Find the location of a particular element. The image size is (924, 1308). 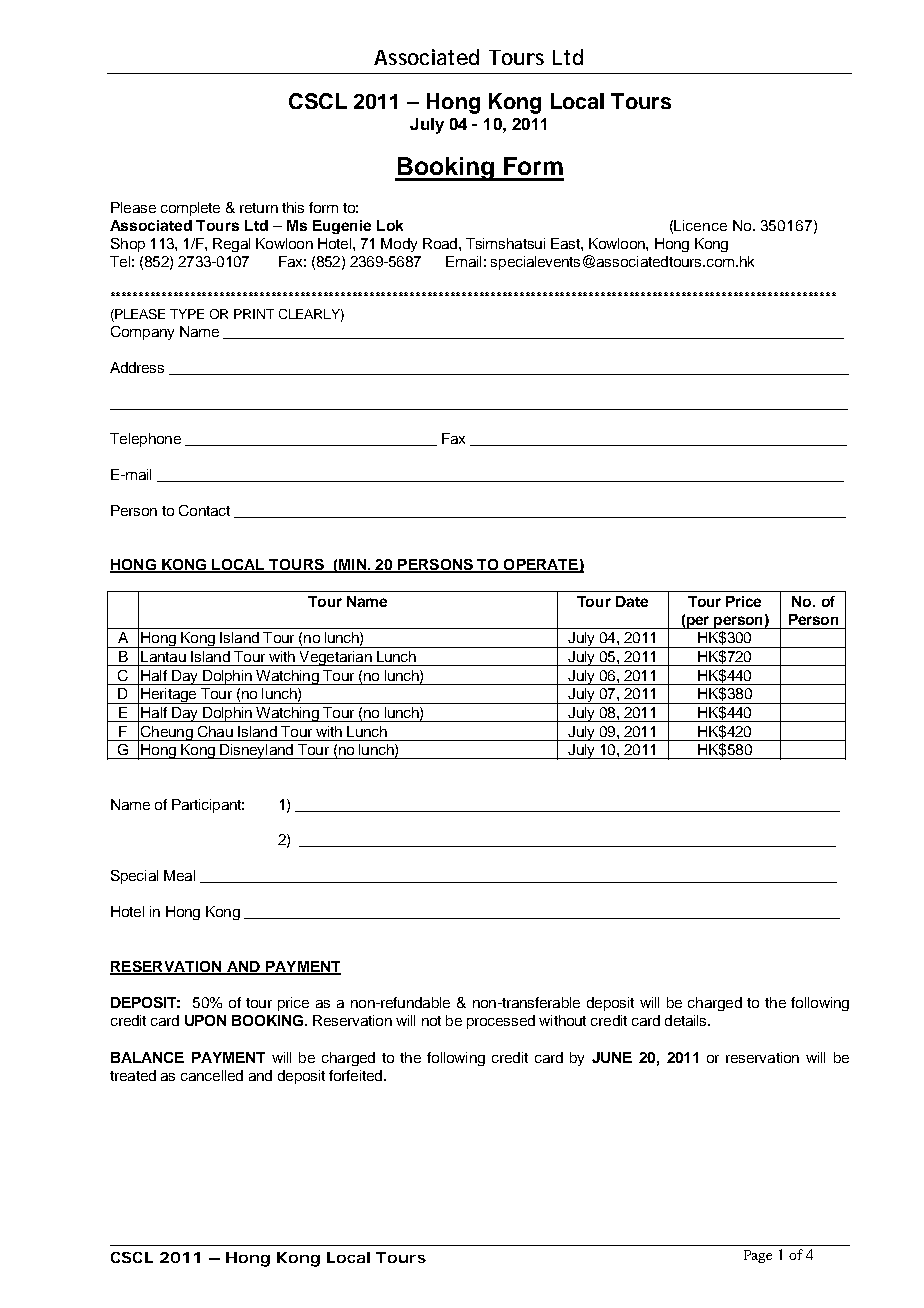

Licence is located at coordinates (700, 225).
